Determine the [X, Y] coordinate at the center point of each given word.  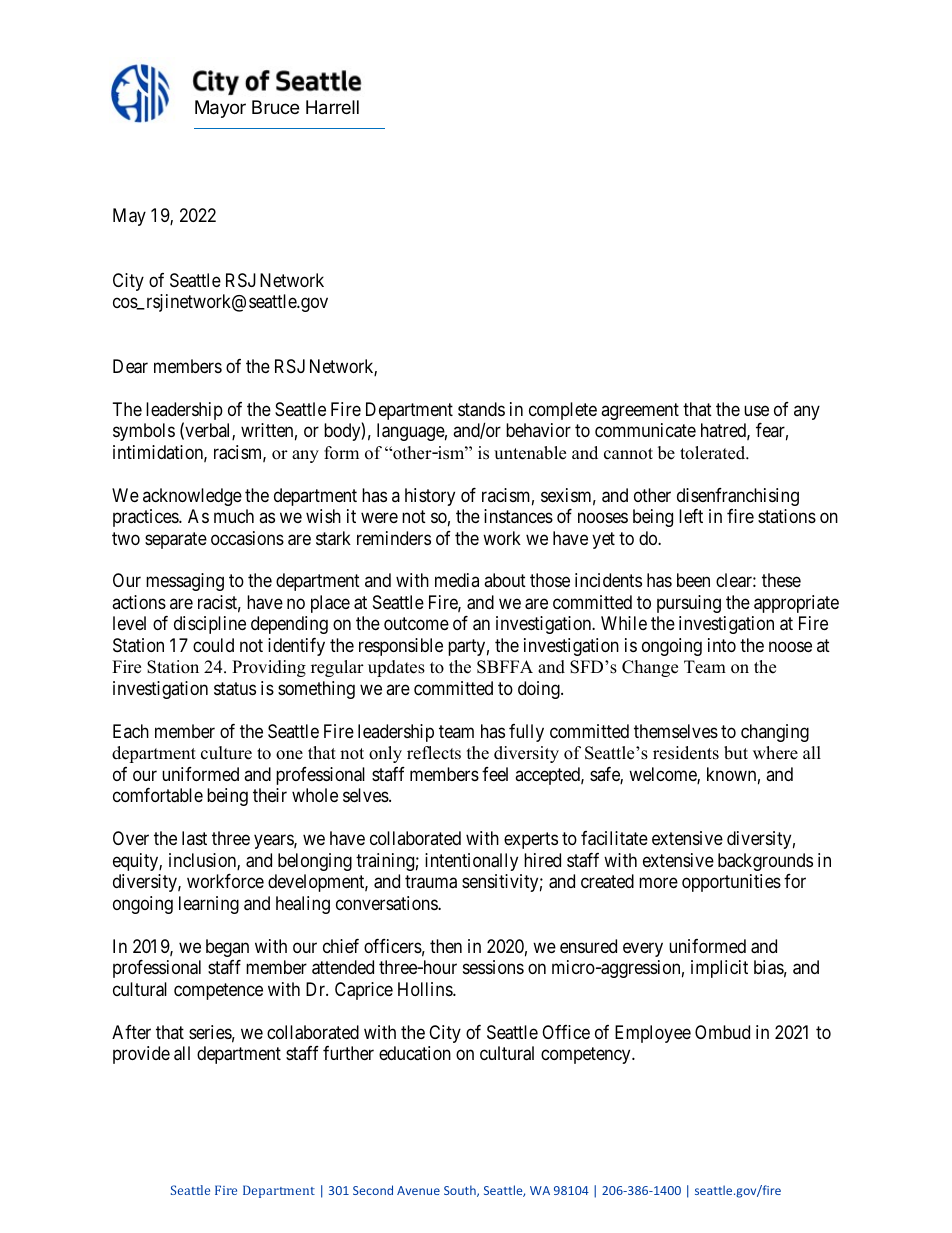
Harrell [332, 107]
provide [141, 1055]
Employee [653, 1034]
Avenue [418, 1190]
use [756, 410]
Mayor [220, 109]
